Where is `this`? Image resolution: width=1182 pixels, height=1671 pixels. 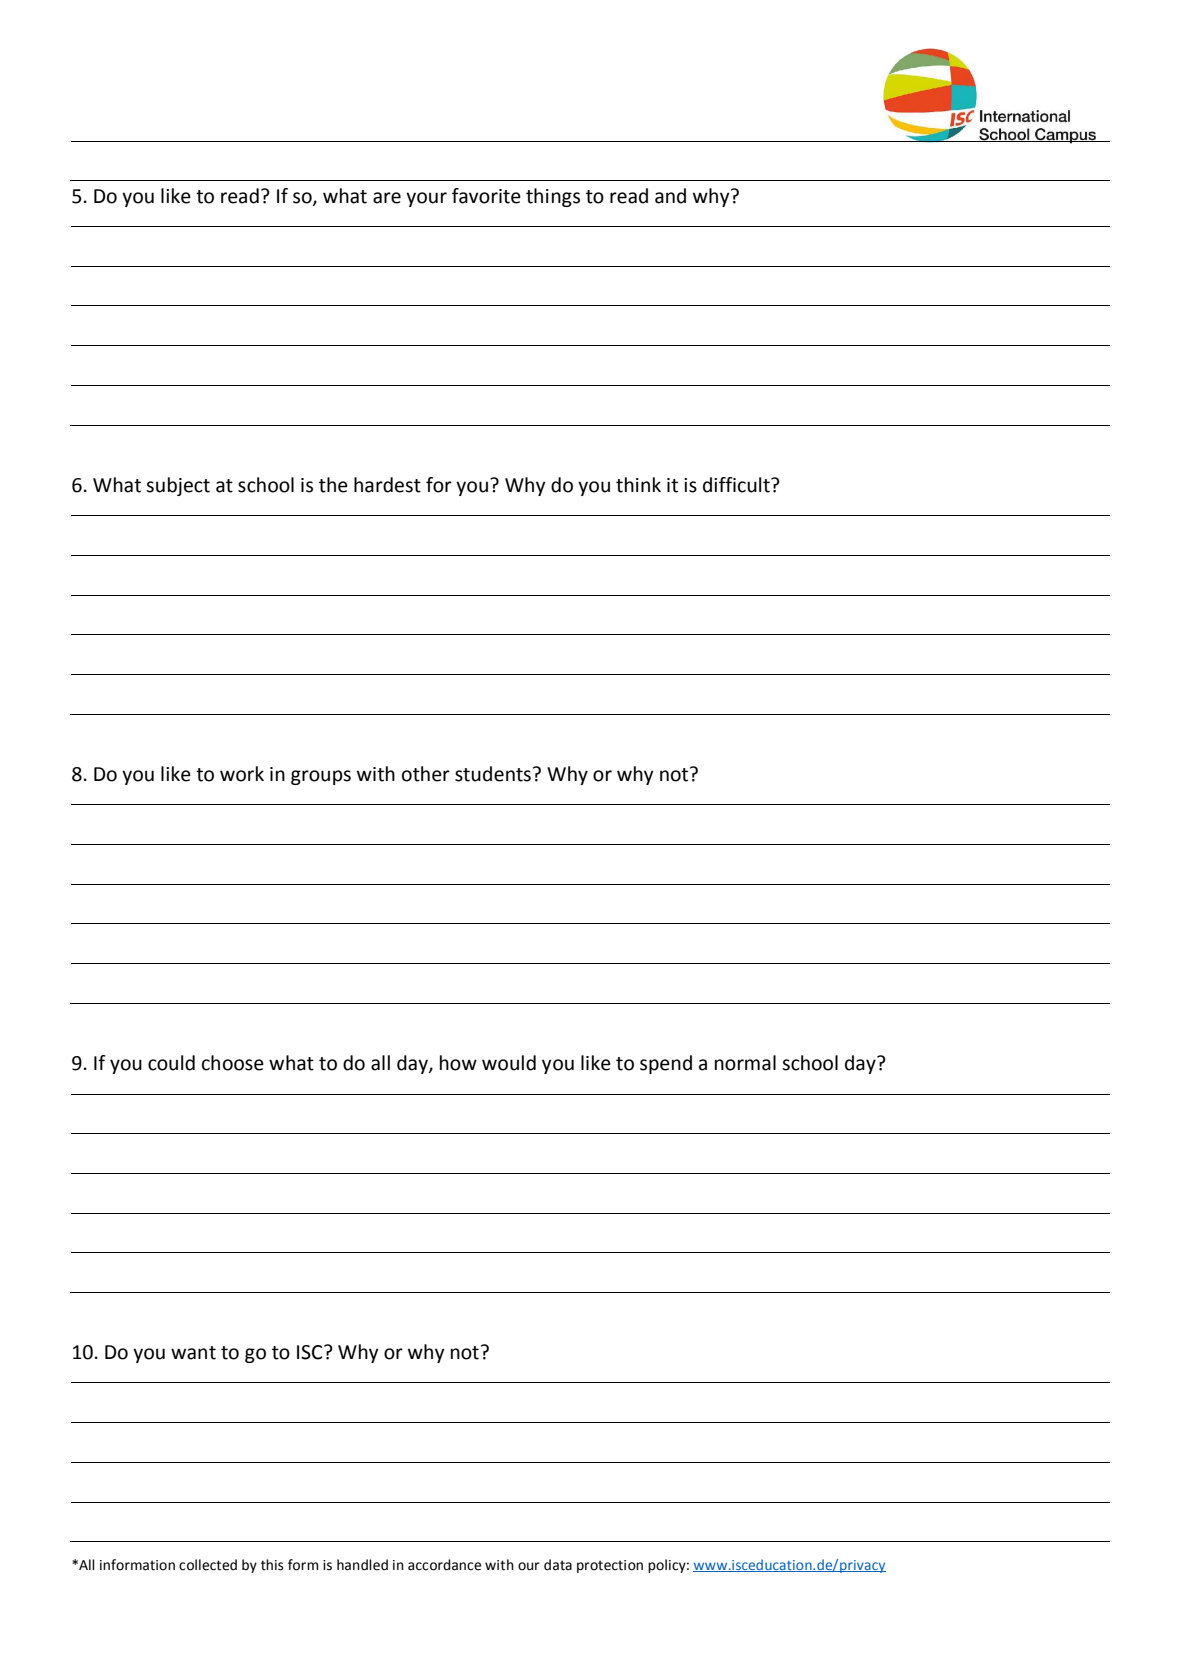
this is located at coordinates (272, 1565).
